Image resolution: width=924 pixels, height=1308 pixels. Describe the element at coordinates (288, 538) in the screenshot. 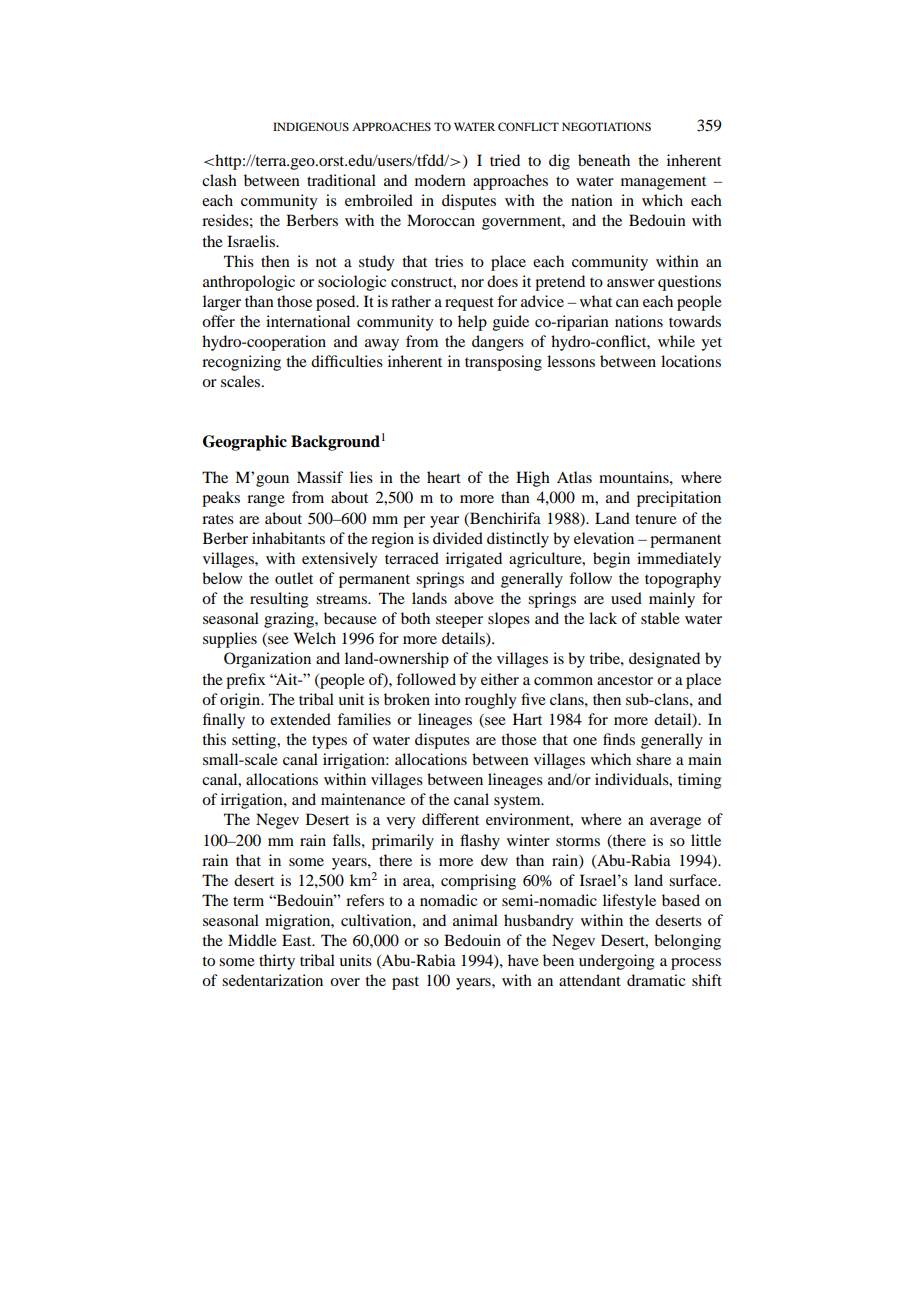

I see `inhabitants` at that location.
